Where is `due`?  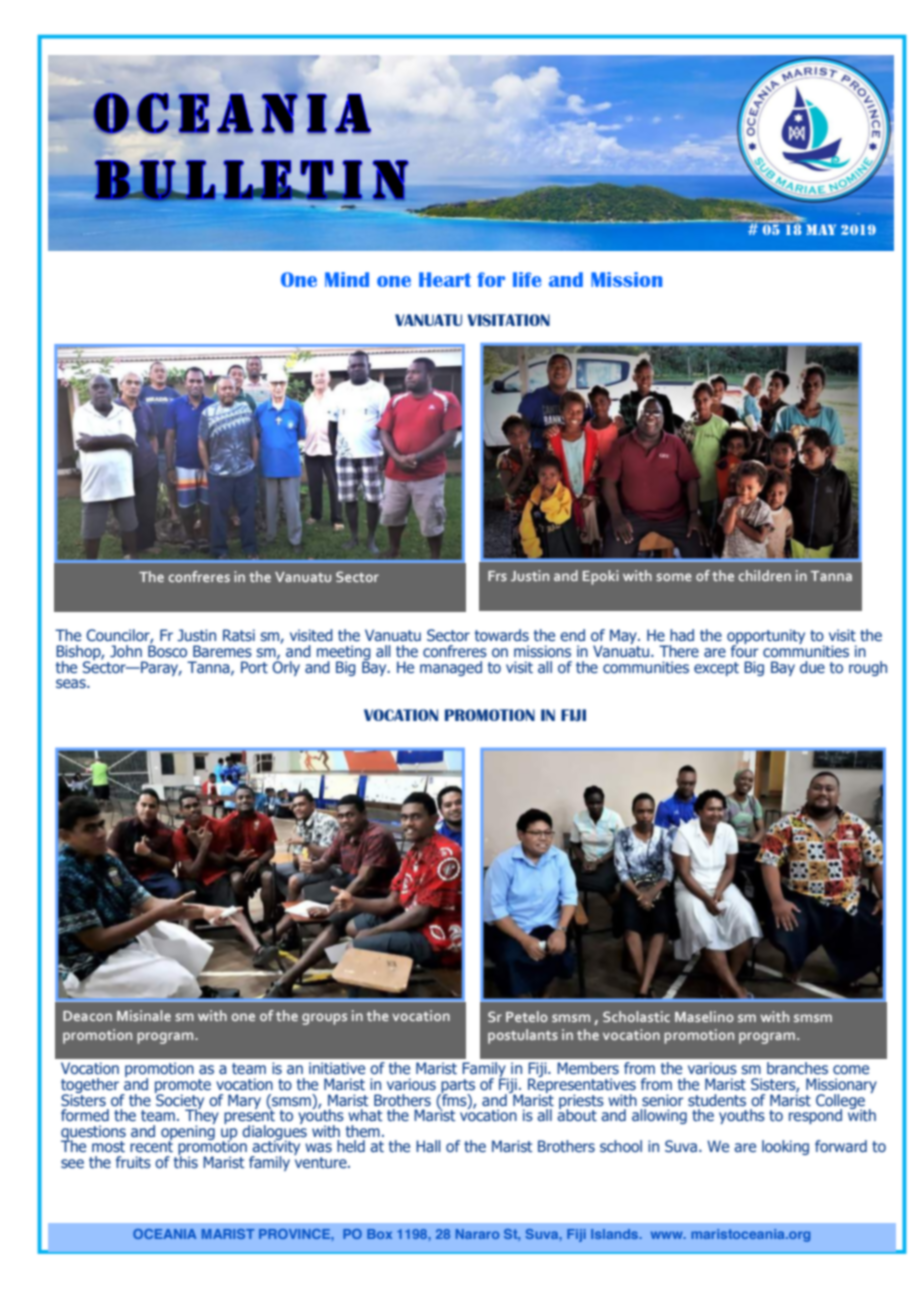 due is located at coordinates (812, 667).
